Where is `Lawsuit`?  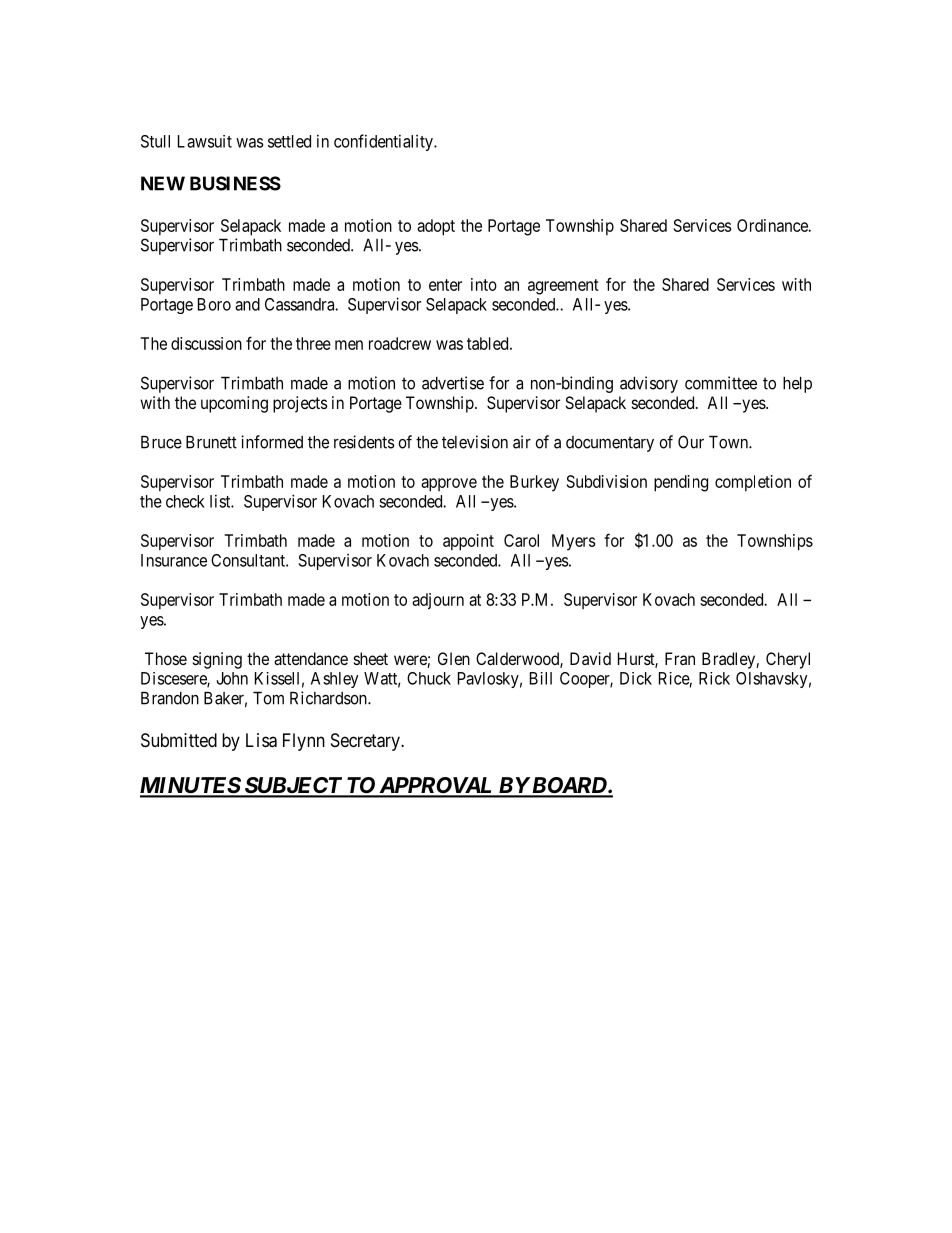
Lawsuit is located at coordinates (205, 141).
